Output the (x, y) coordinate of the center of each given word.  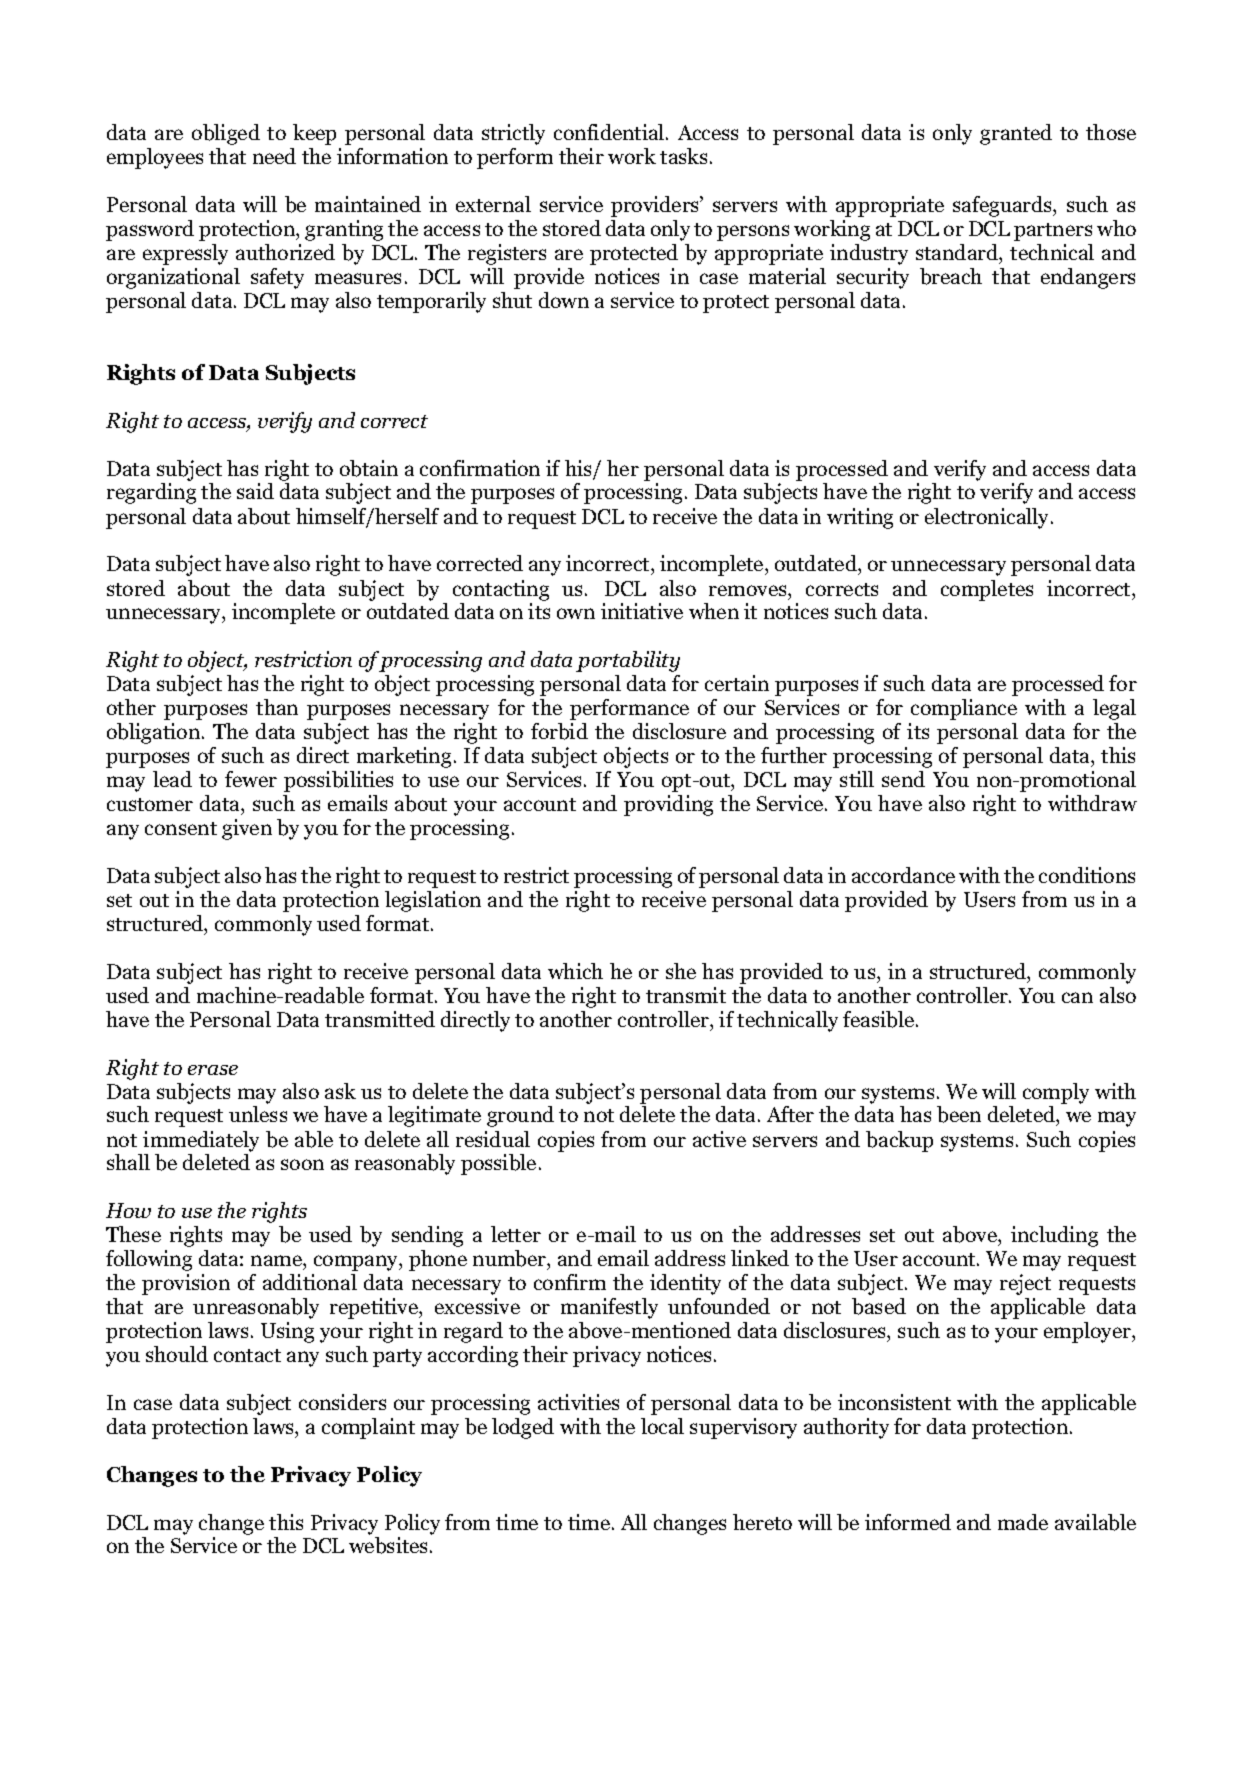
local (662, 1426)
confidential (610, 132)
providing (668, 805)
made (1023, 1522)
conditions (1087, 875)
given (247, 829)
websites (390, 1545)
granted (1016, 134)
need (274, 156)
